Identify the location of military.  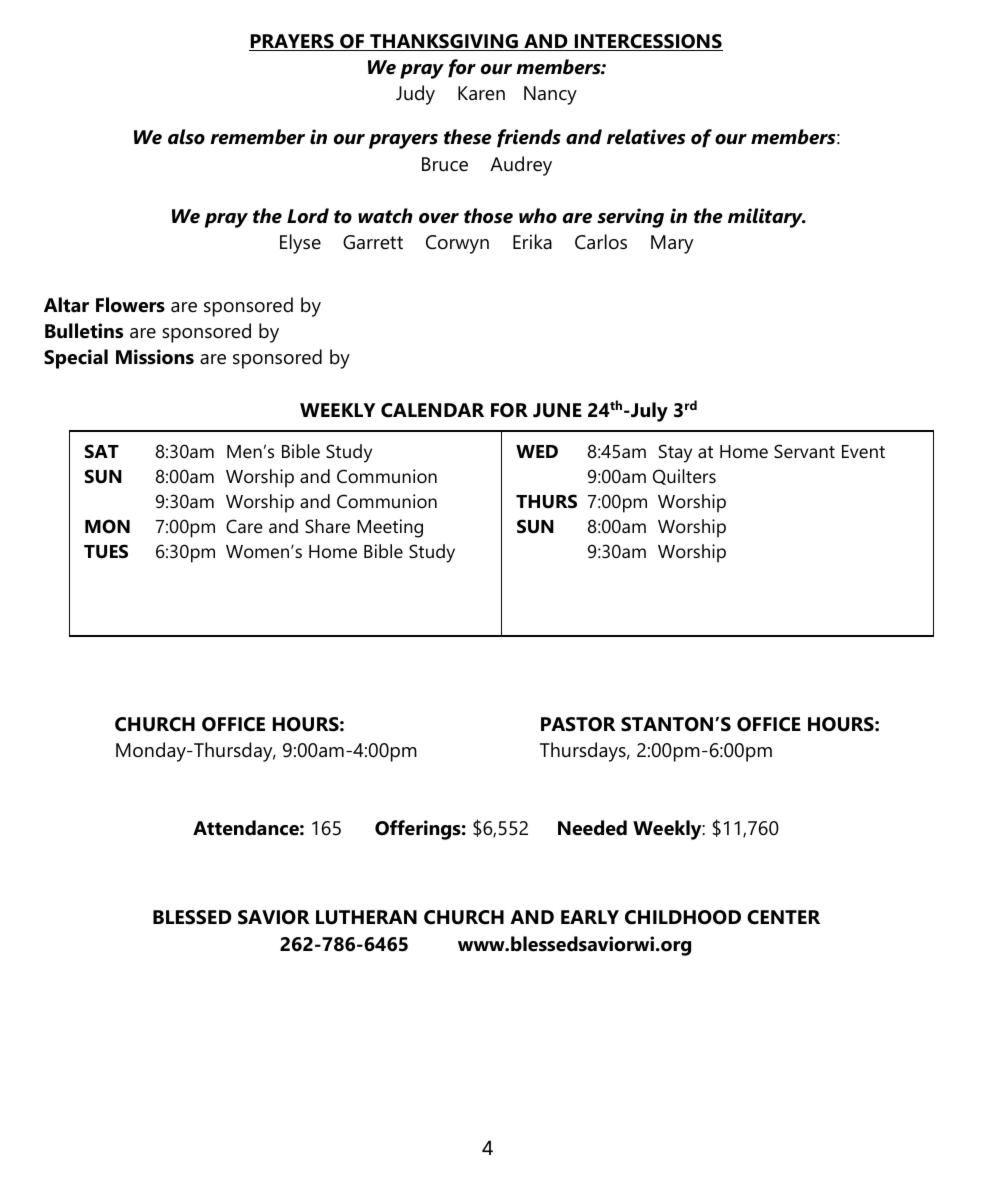
(766, 218).
